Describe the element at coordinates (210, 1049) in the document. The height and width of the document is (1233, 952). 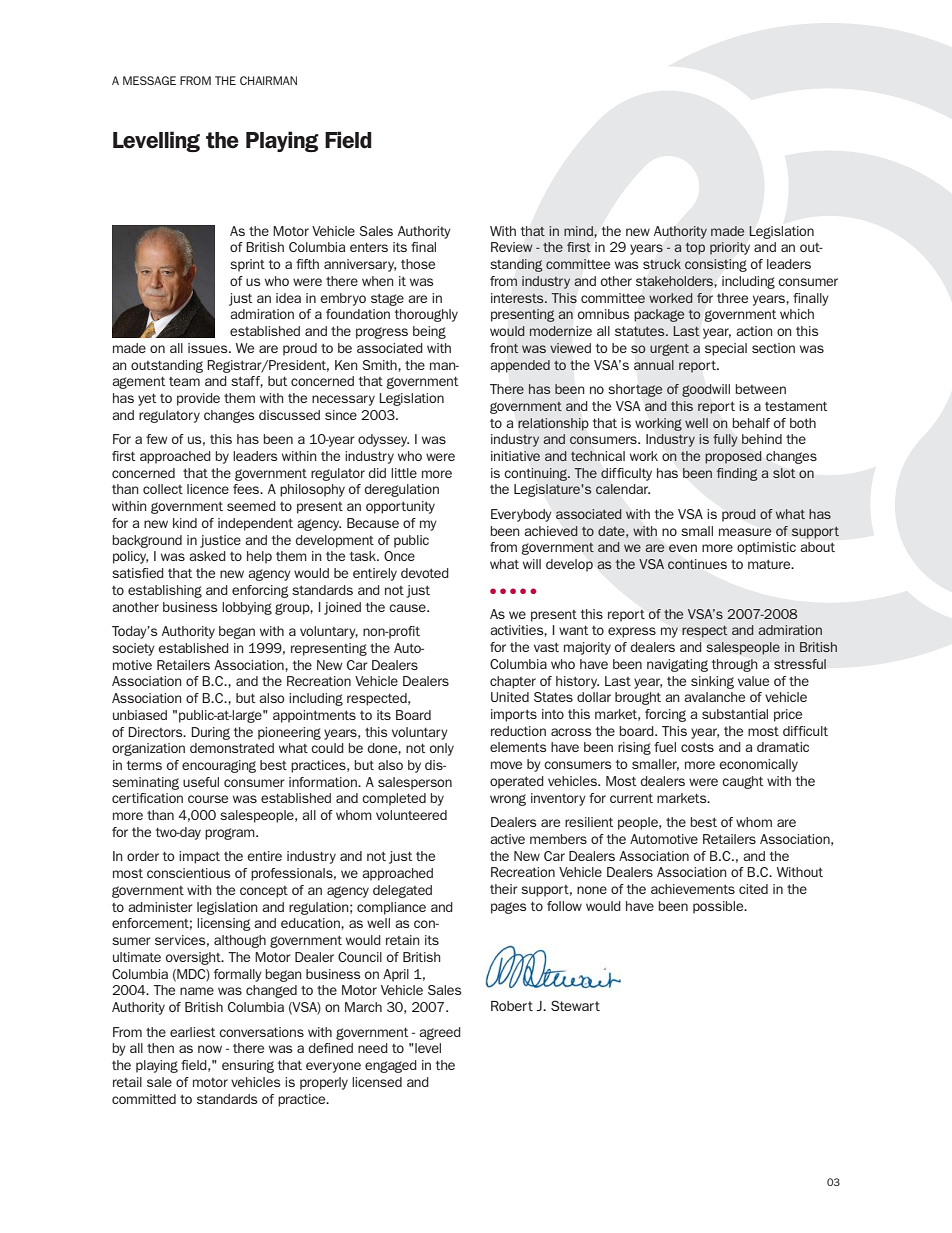
I see `now` at that location.
